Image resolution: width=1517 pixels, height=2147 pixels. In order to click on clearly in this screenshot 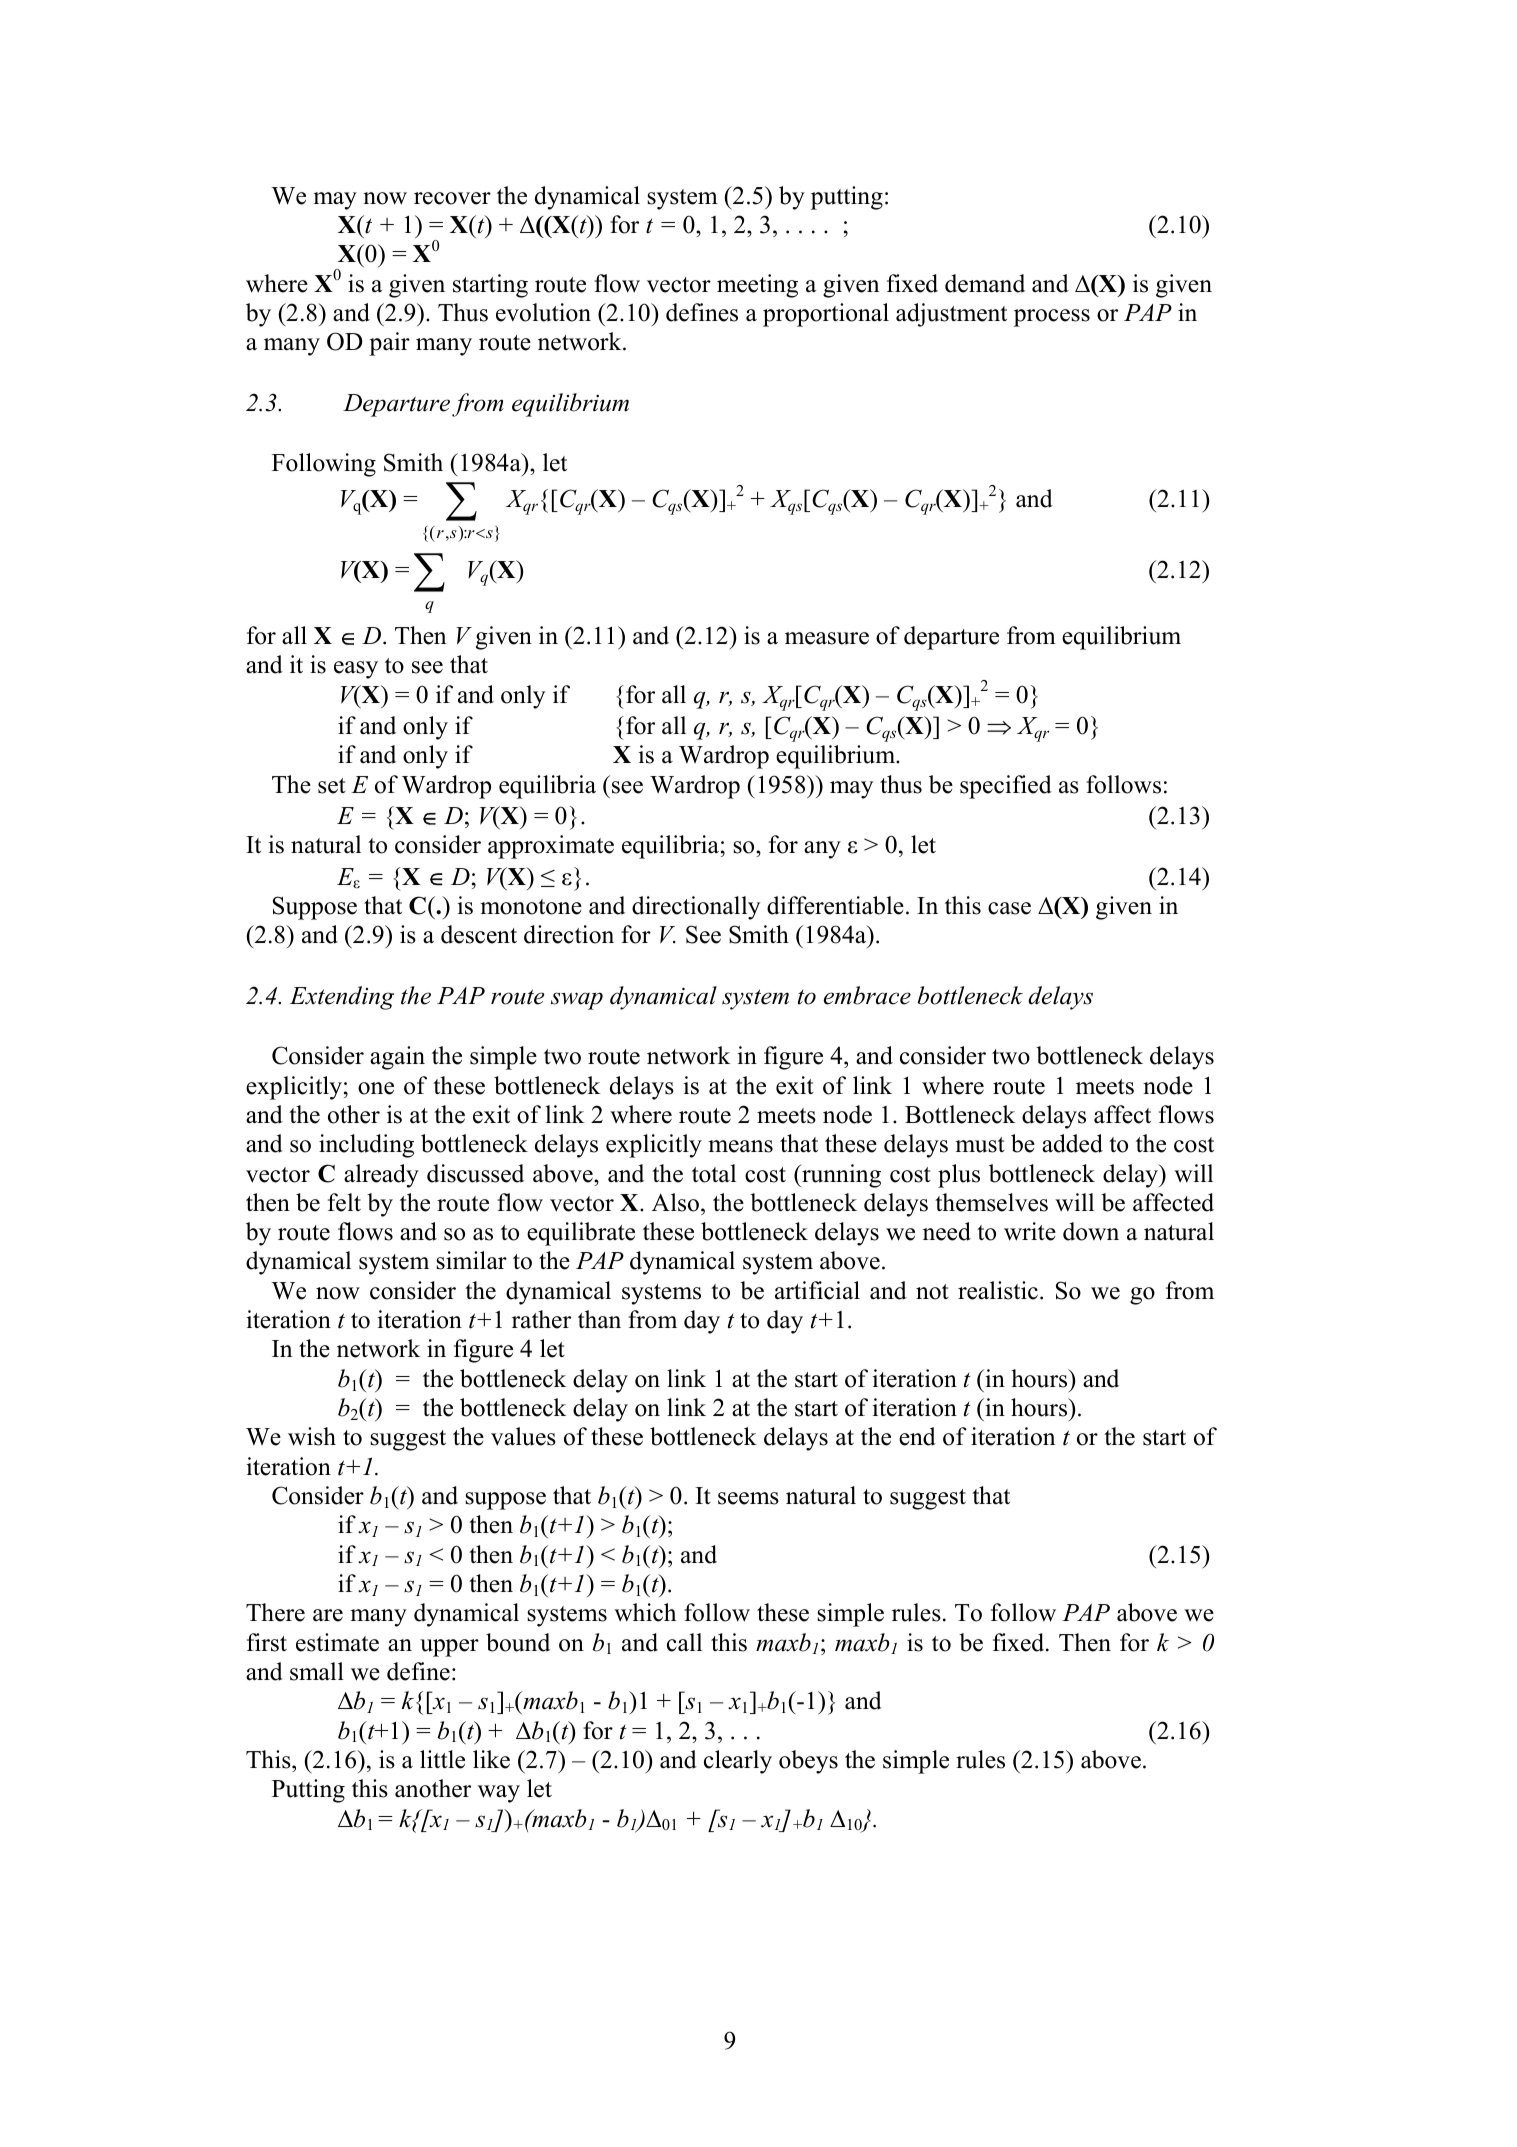, I will do `click(738, 1762)`.
